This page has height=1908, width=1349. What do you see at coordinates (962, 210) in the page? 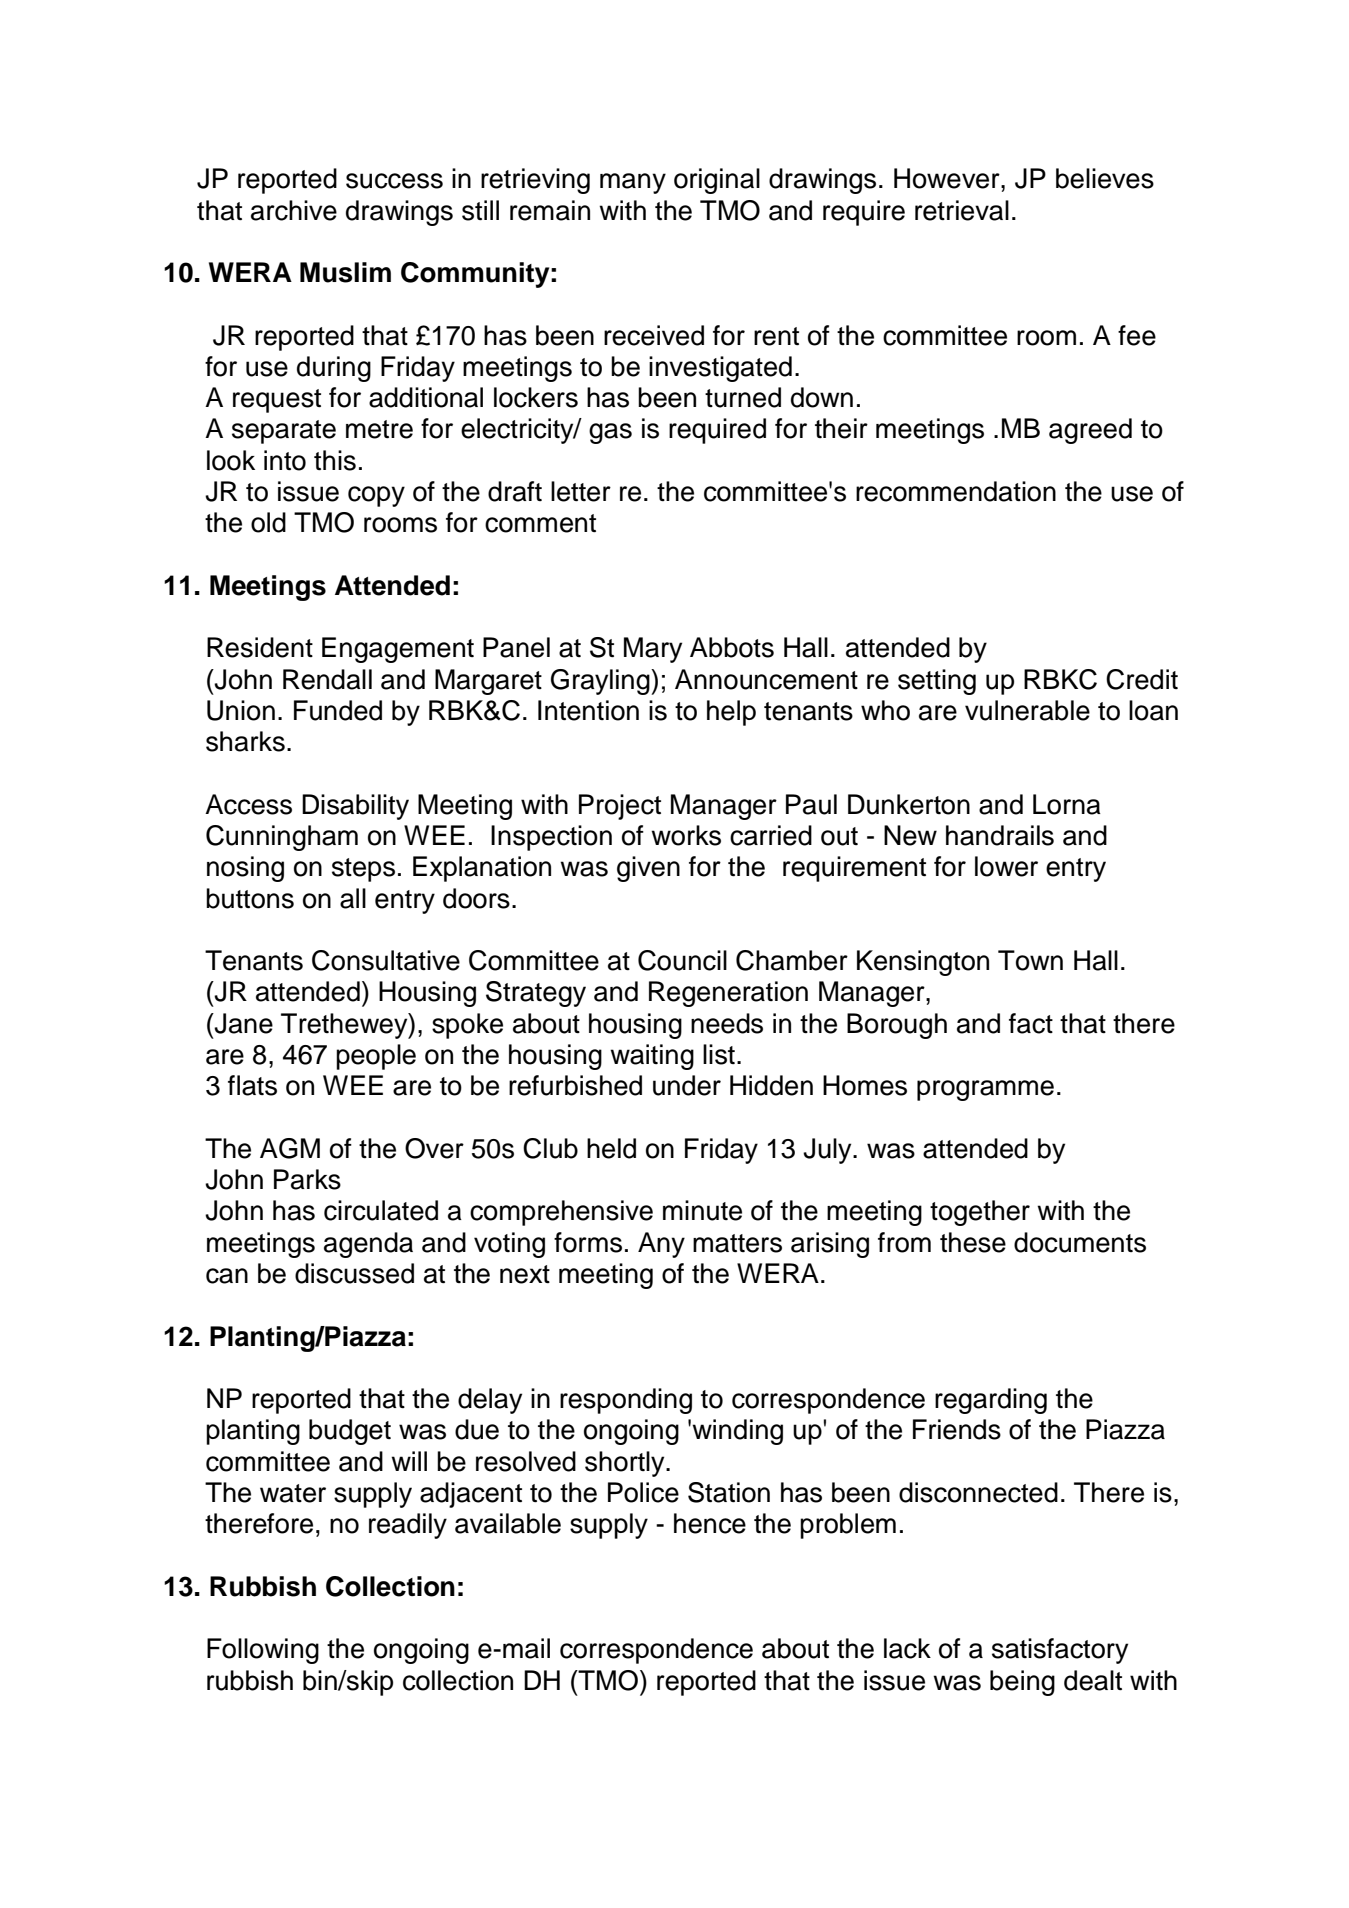
I see `retrieval` at bounding box center [962, 210].
